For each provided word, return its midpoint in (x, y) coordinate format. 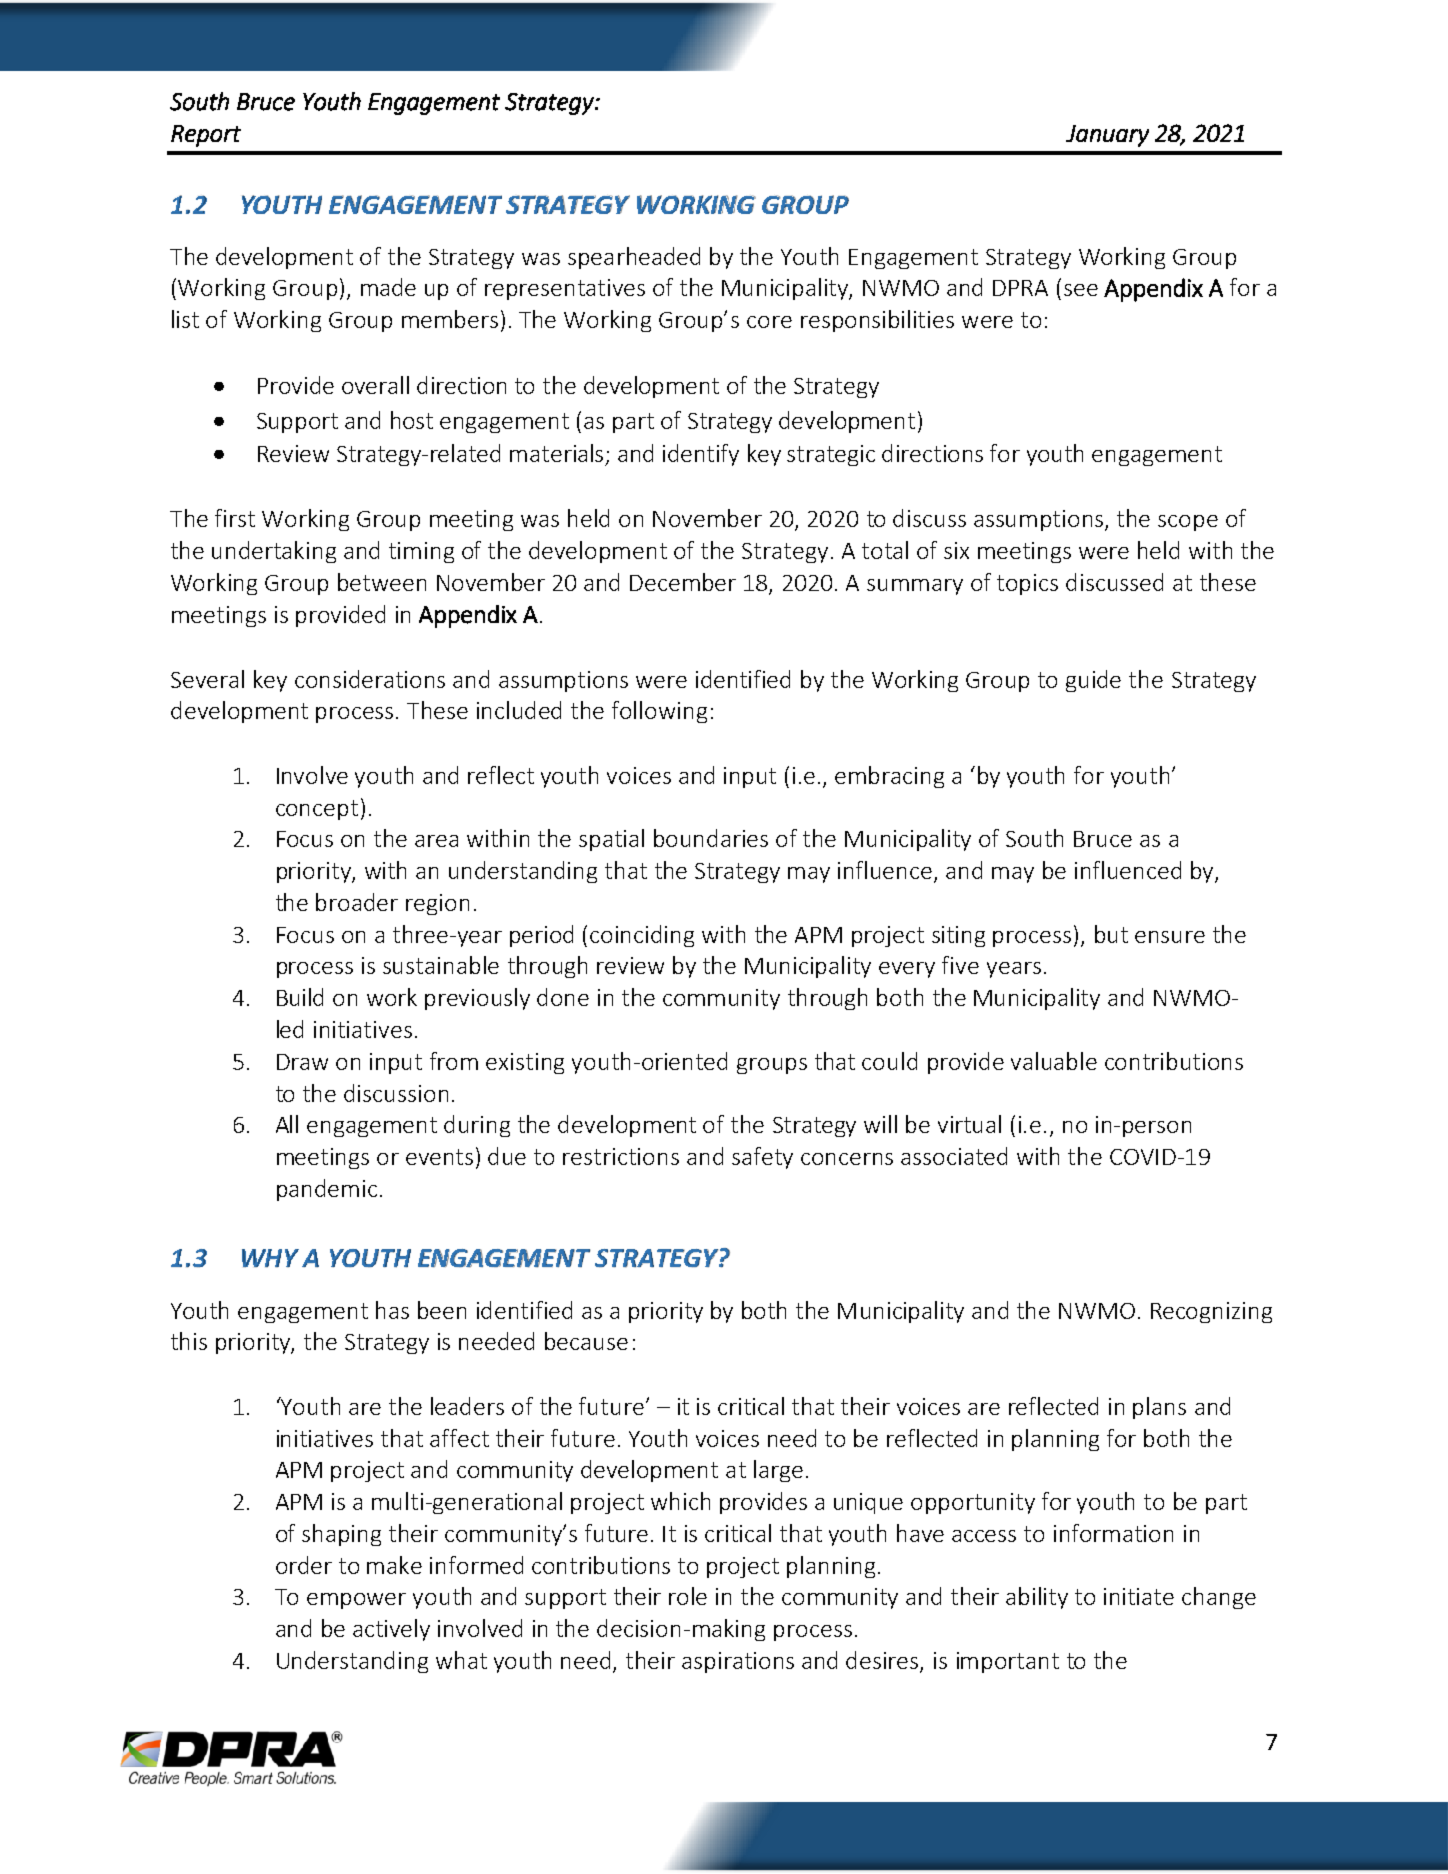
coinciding (642, 936)
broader (357, 902)
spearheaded (634, 258)
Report (206, 136)
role (688, 1596)
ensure (1170, 937)
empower (356, 1601)
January (1107, 136)
